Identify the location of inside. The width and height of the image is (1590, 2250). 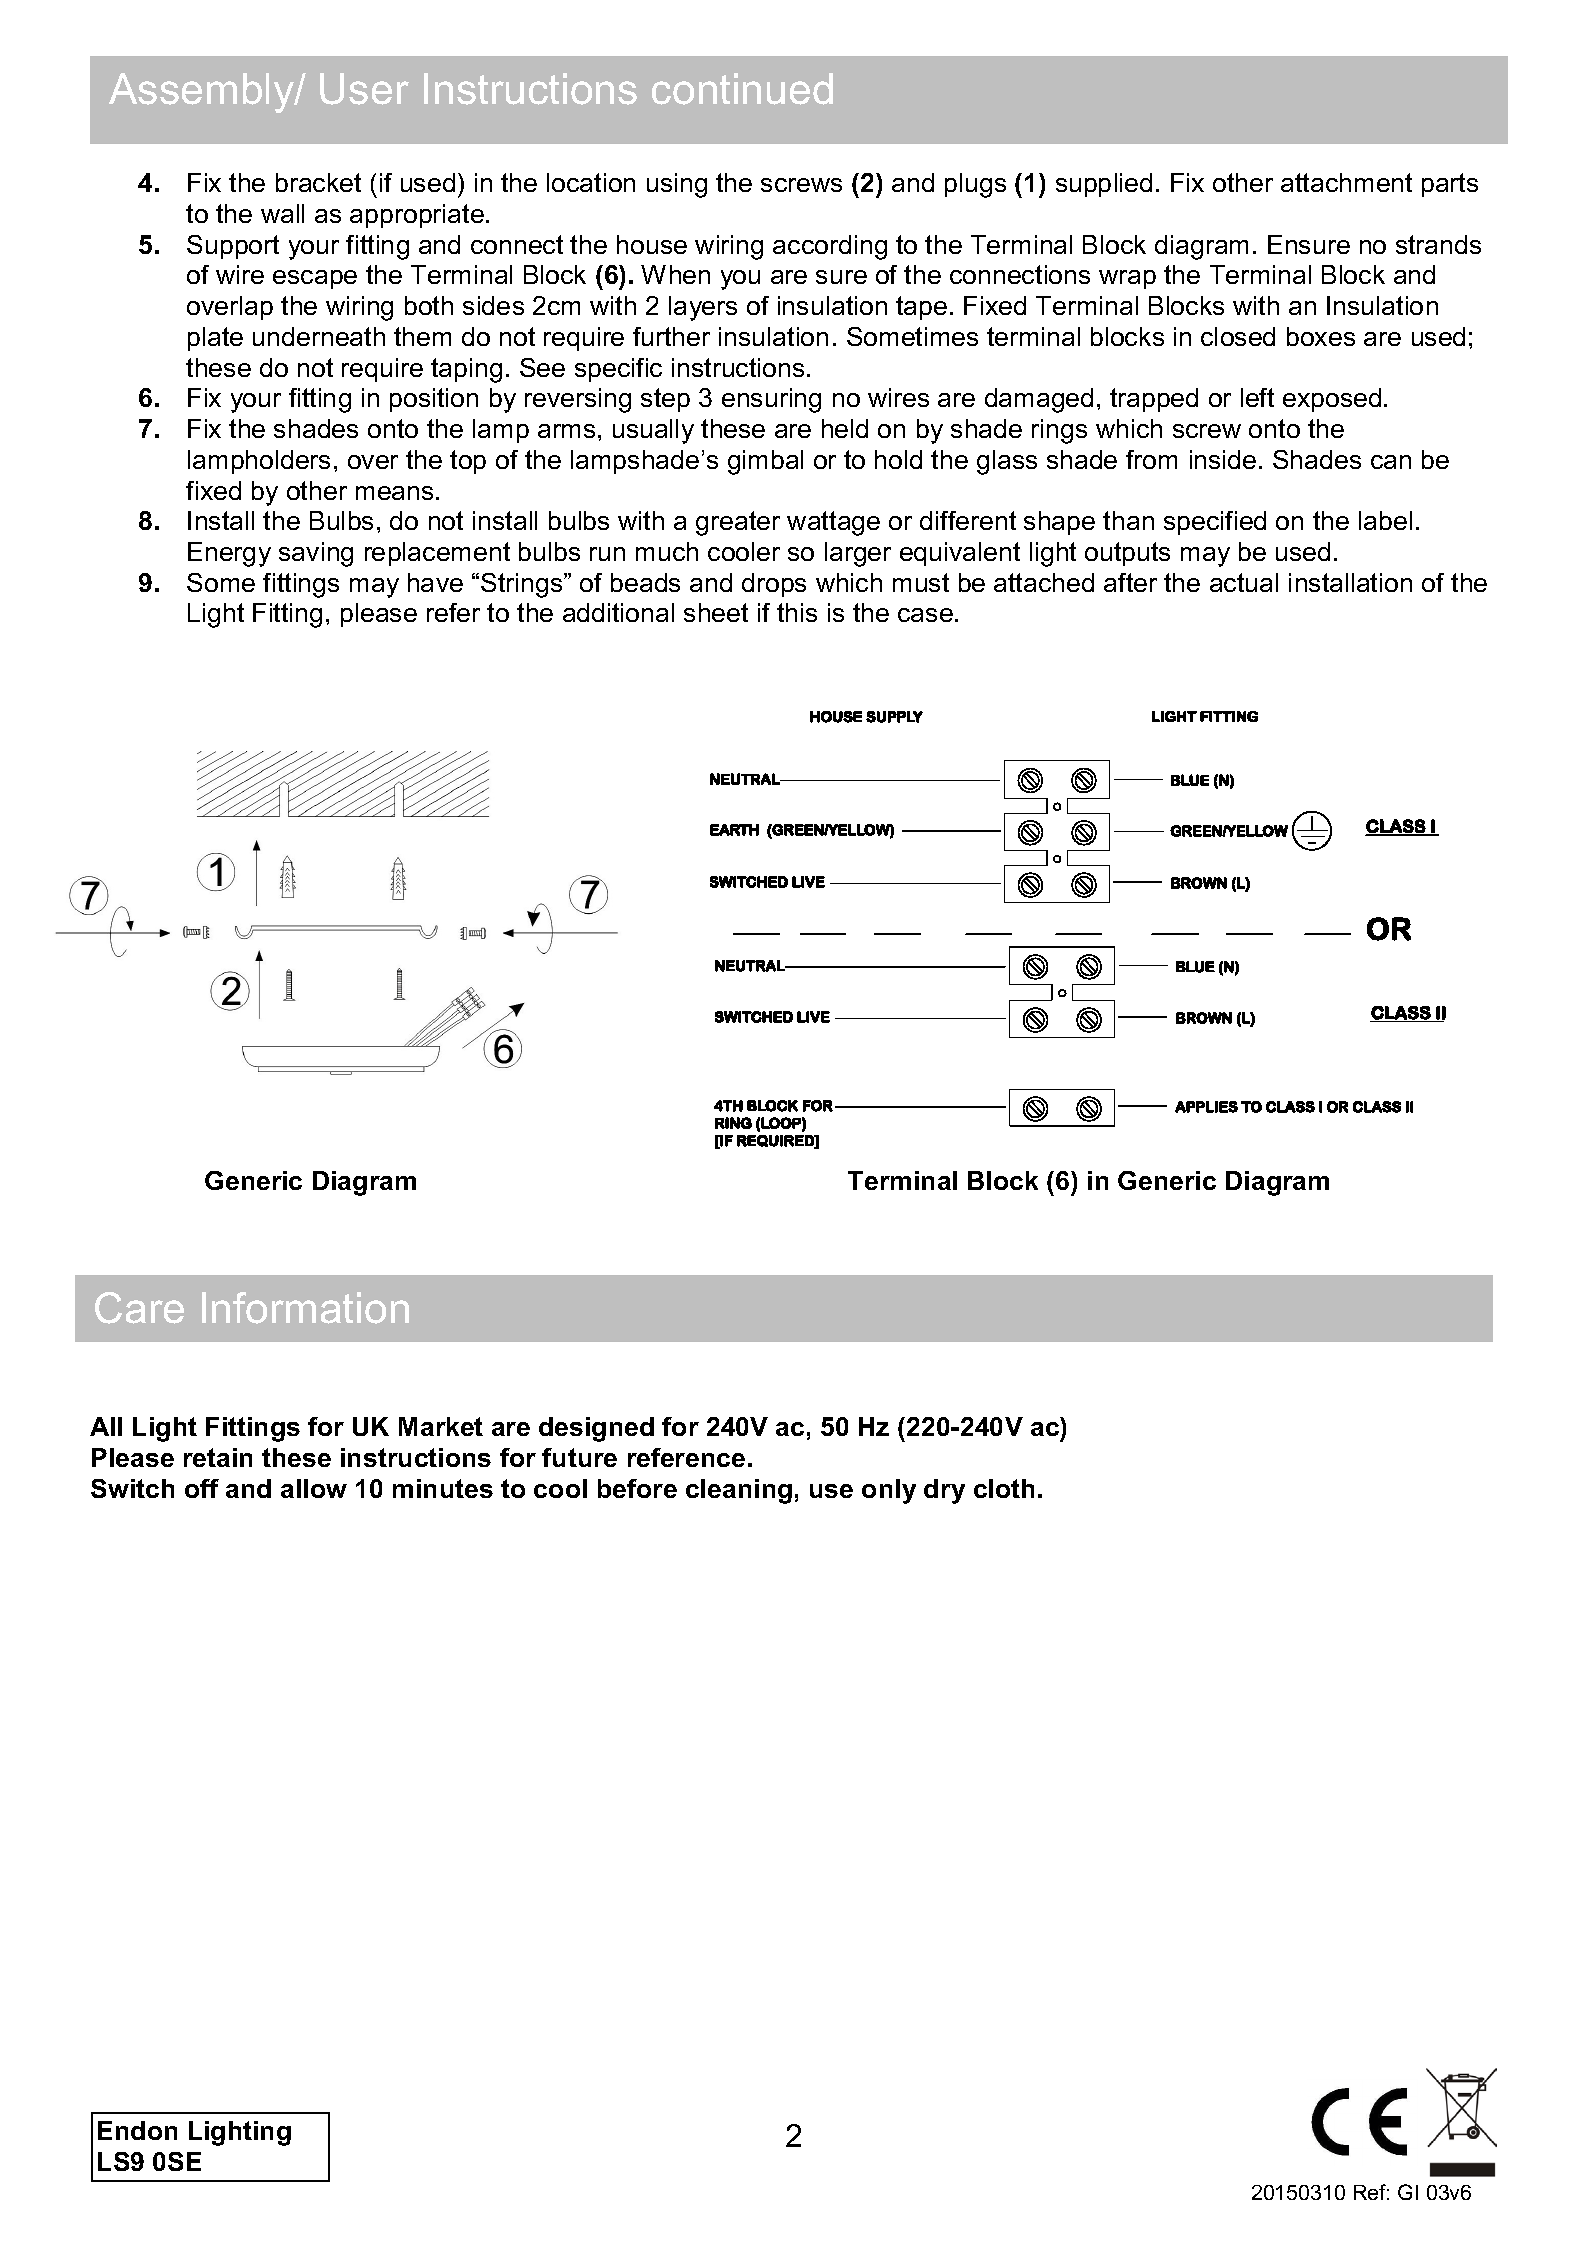
(1223, 459).
